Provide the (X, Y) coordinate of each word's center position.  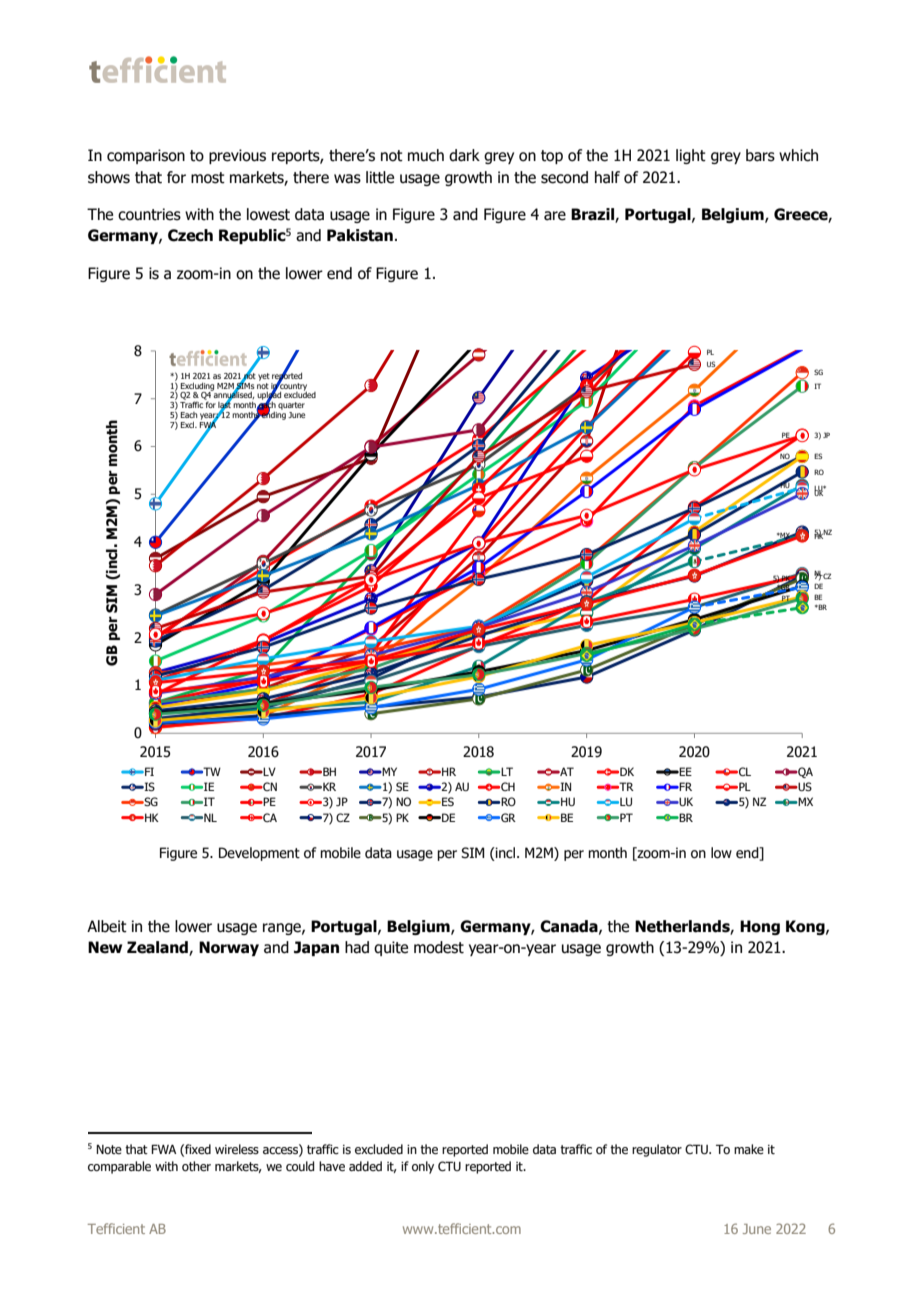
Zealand (158, 948)
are (555, 216)
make (749, 1149)
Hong (760, 927)
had (357, 947)
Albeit (107, 926)
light (691, 156)
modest (439, 947)
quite (391, 948)
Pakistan (360, 235)
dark (464, 155)
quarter (291, 406)
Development (259, 854)
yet (264, 377)
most (208, 178)
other (196, 1166)
